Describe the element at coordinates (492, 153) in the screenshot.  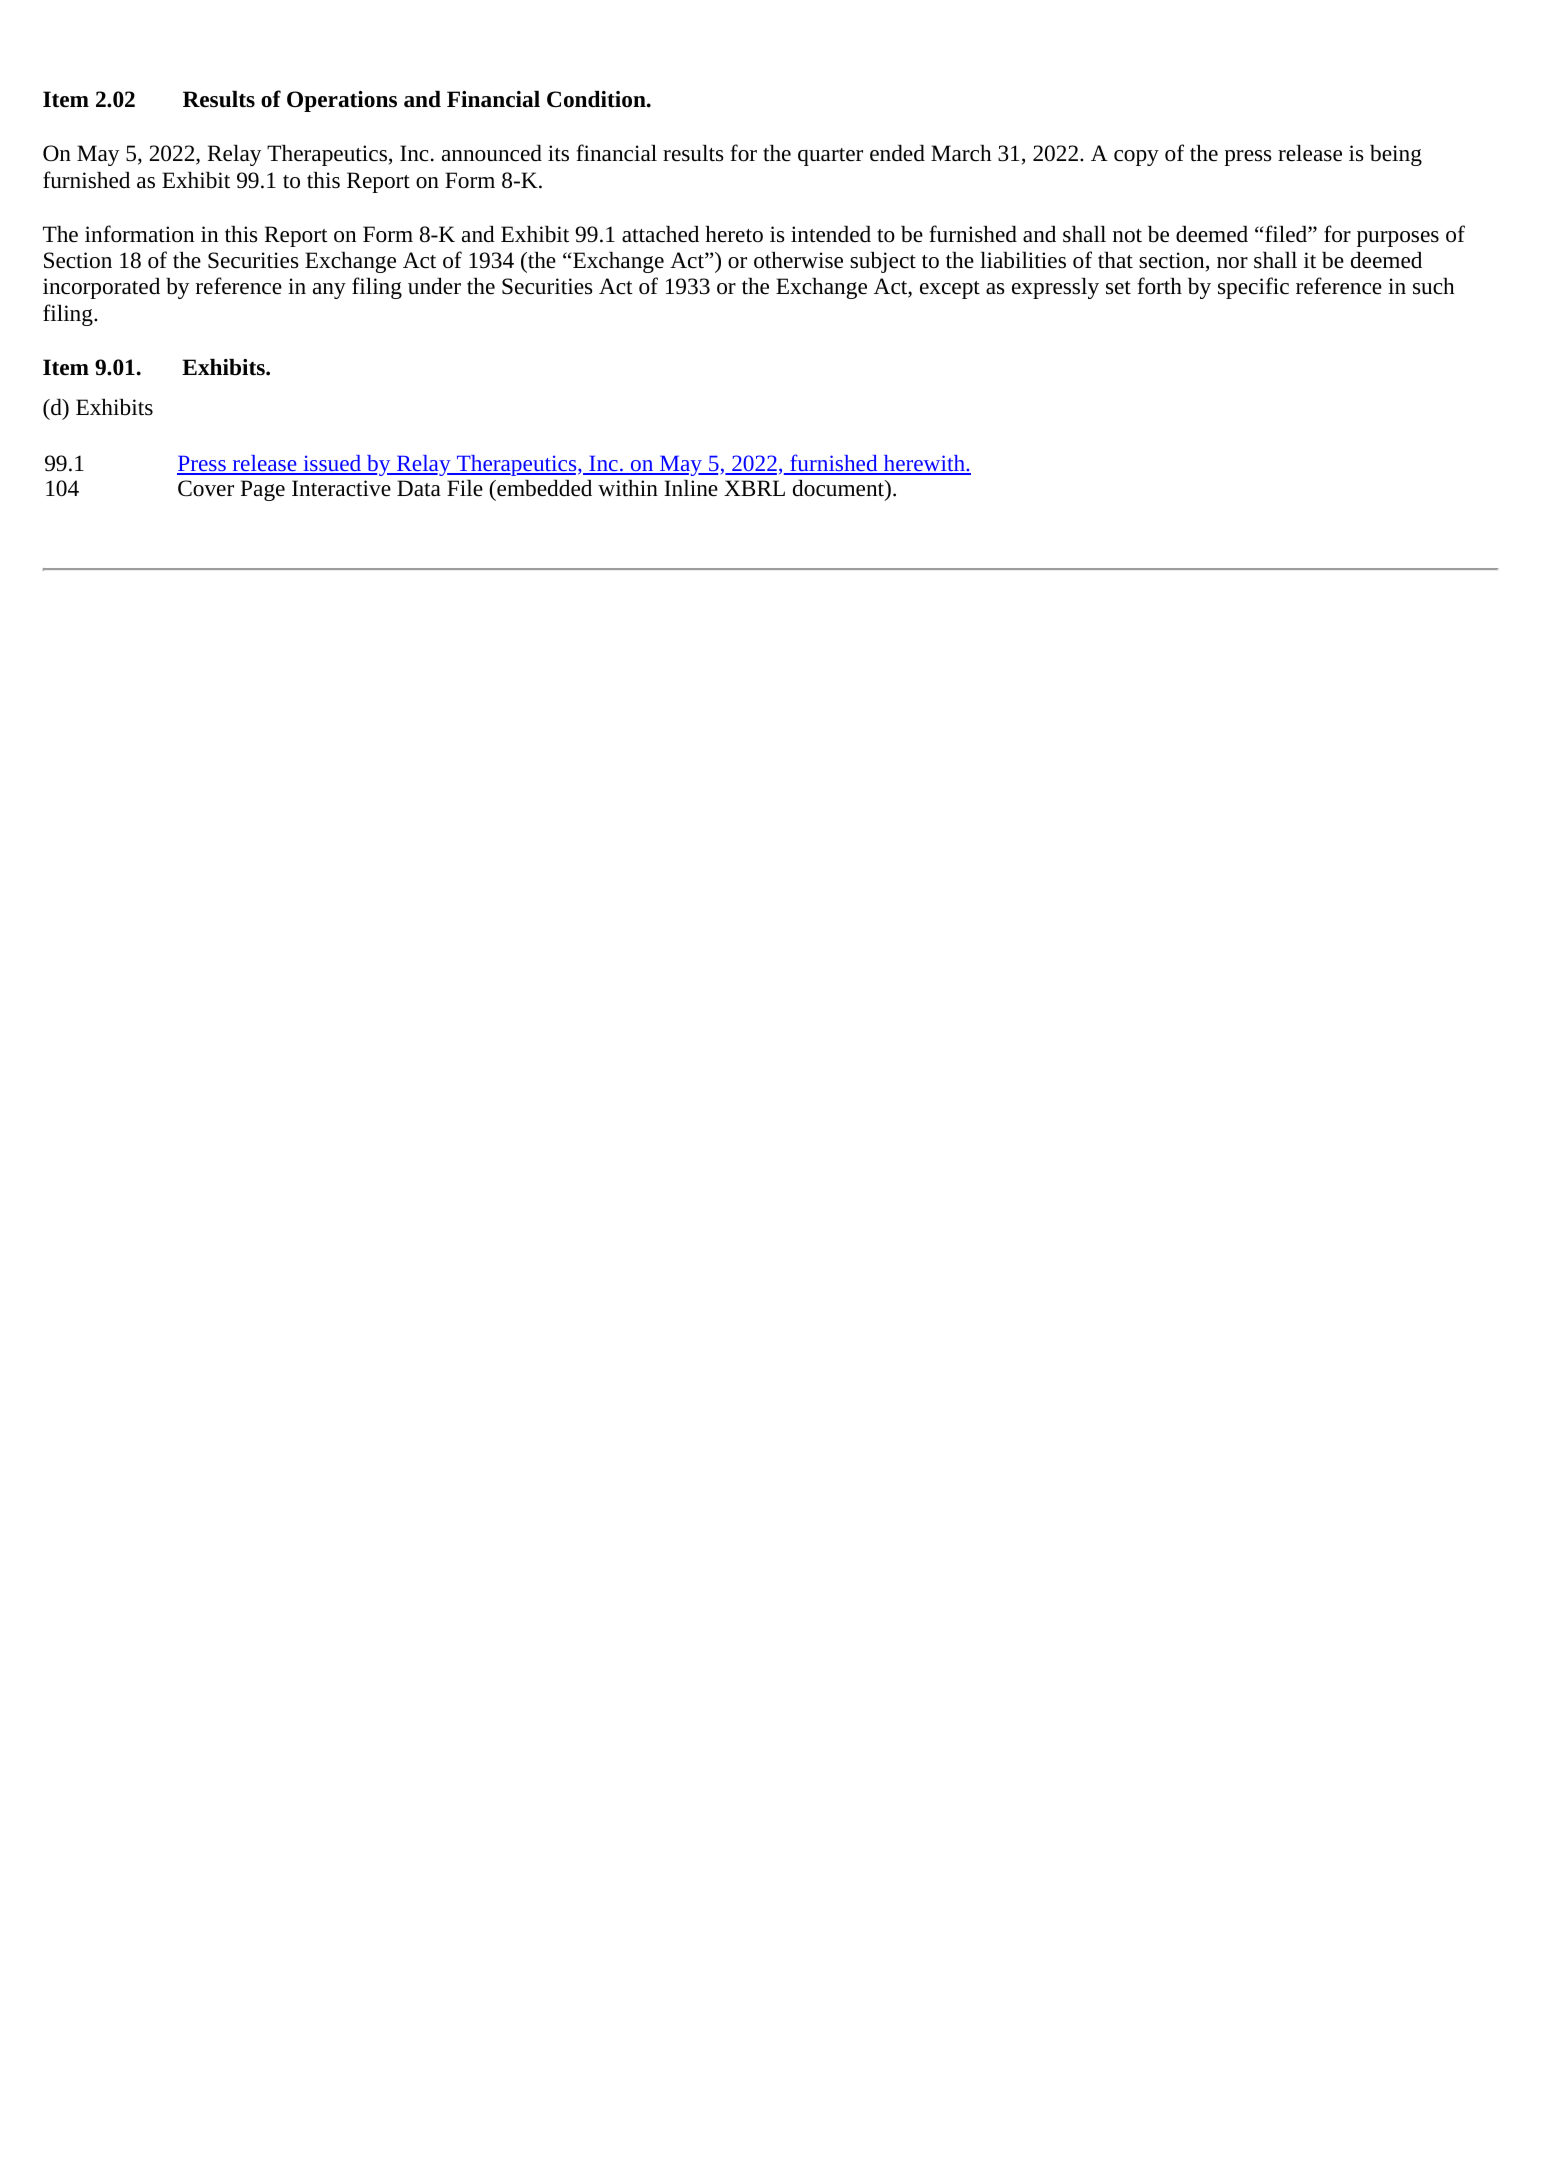
I see `announced` at that location.
